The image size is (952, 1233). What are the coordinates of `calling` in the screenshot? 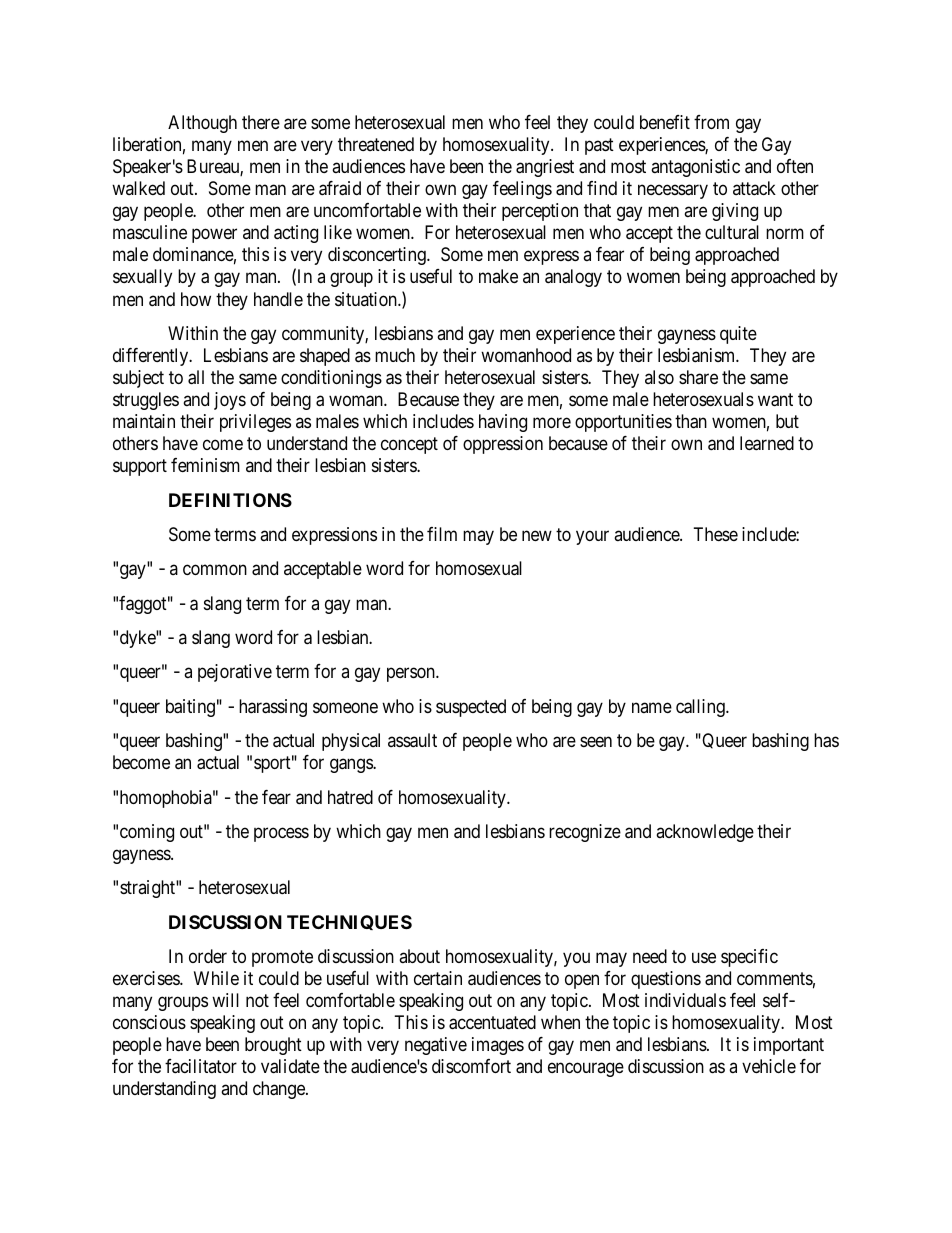 It's located at (701, 708).
